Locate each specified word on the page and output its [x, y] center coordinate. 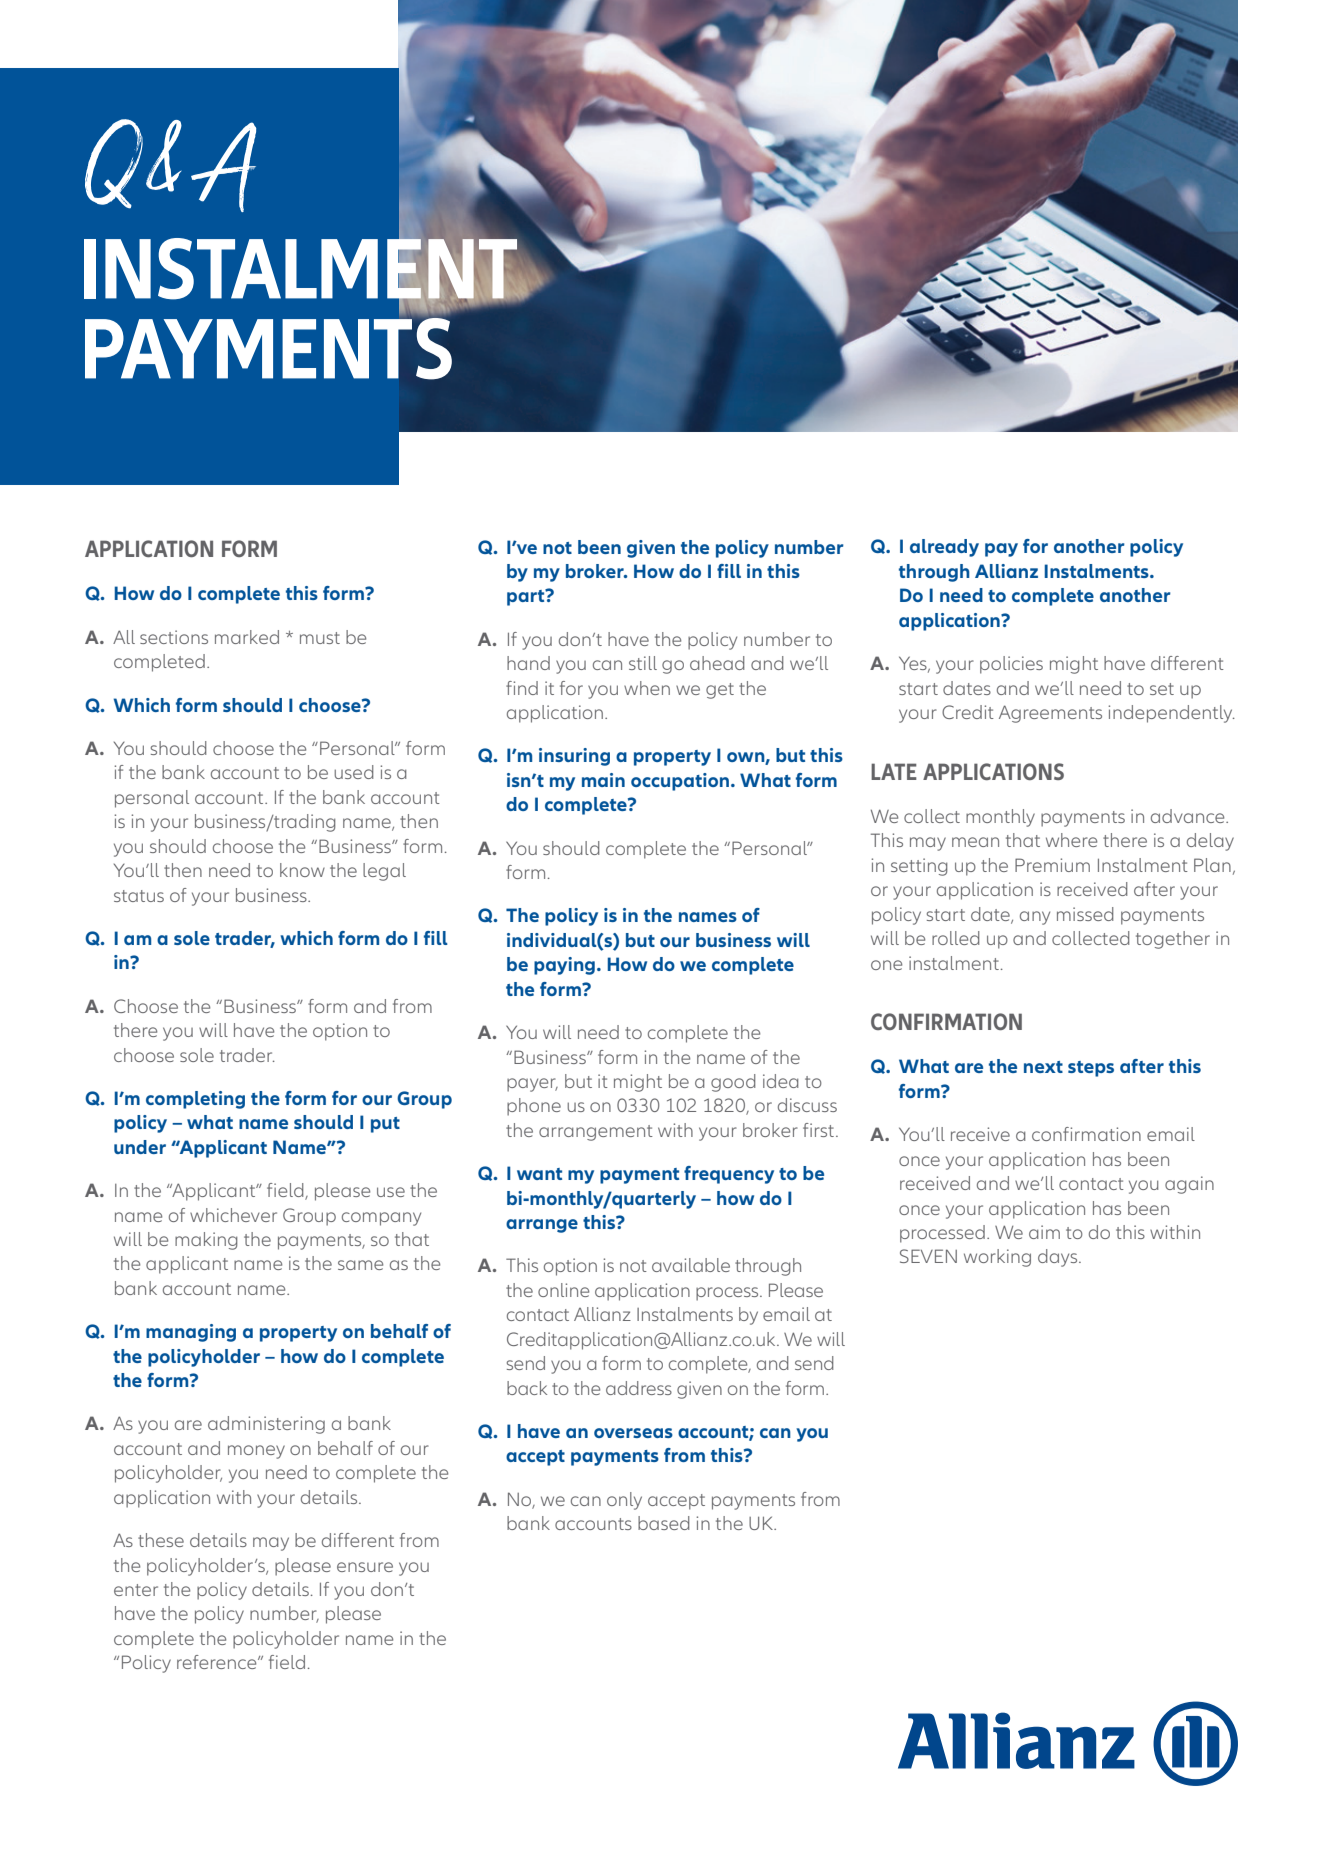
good [733, 1083]
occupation [681, 782]
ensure [365, 1567]
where [1071, 840]
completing [195, 1100]
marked [247, 637]
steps [1091, 1069]
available [691, 1265]
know [302, 870]
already [944, 548]
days [1059, 1258]
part [527, 597]
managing [191, 1333]
